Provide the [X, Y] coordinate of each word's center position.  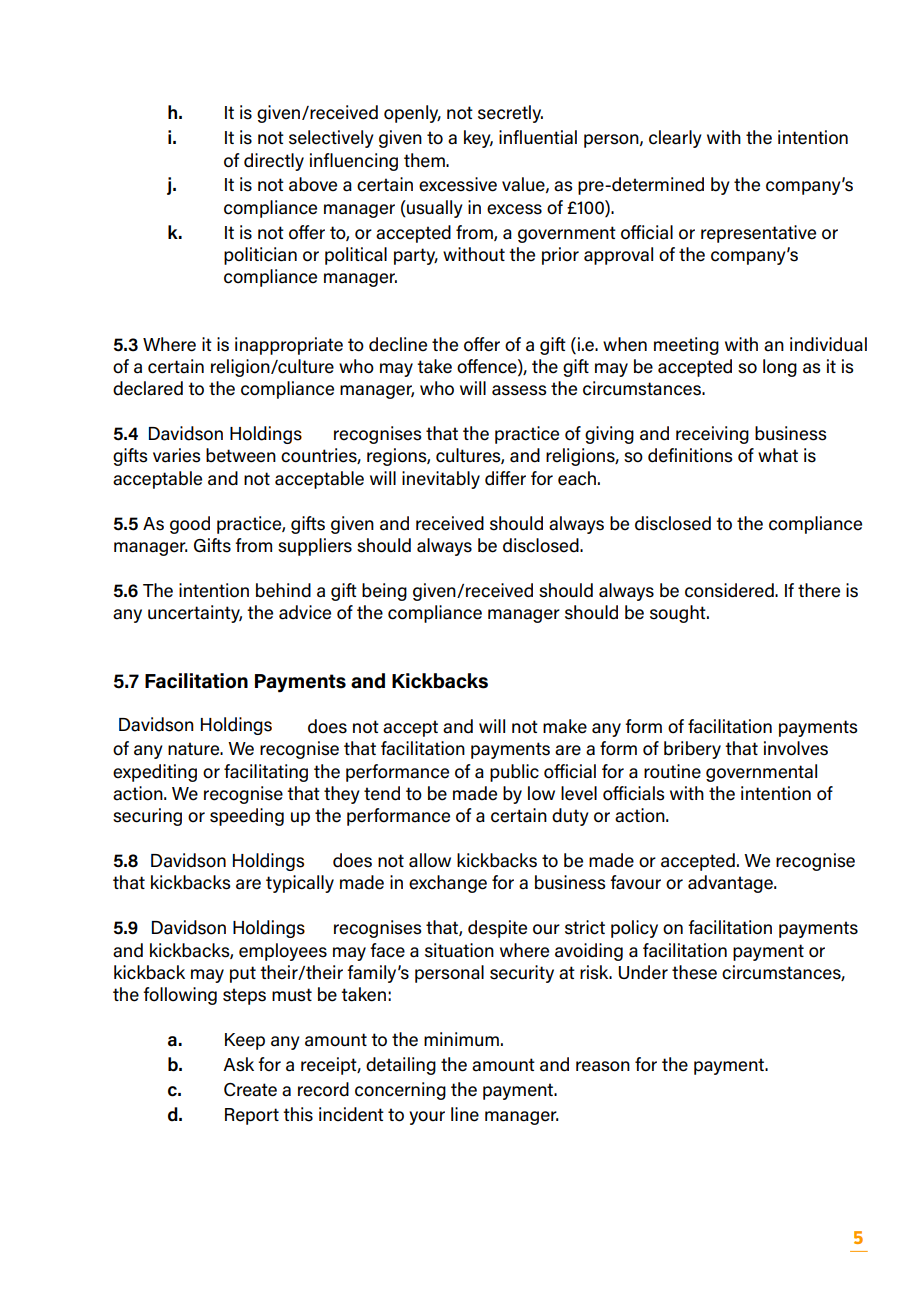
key [478, 139]
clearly [675, 139]
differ [505, 478]
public [514, 773]
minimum [461, 1039]
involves [796, 748]
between [241, 455]
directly [274, 162]
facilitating [266, 773]
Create [250, 1090]
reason [603, 1066]
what [778, 455]
